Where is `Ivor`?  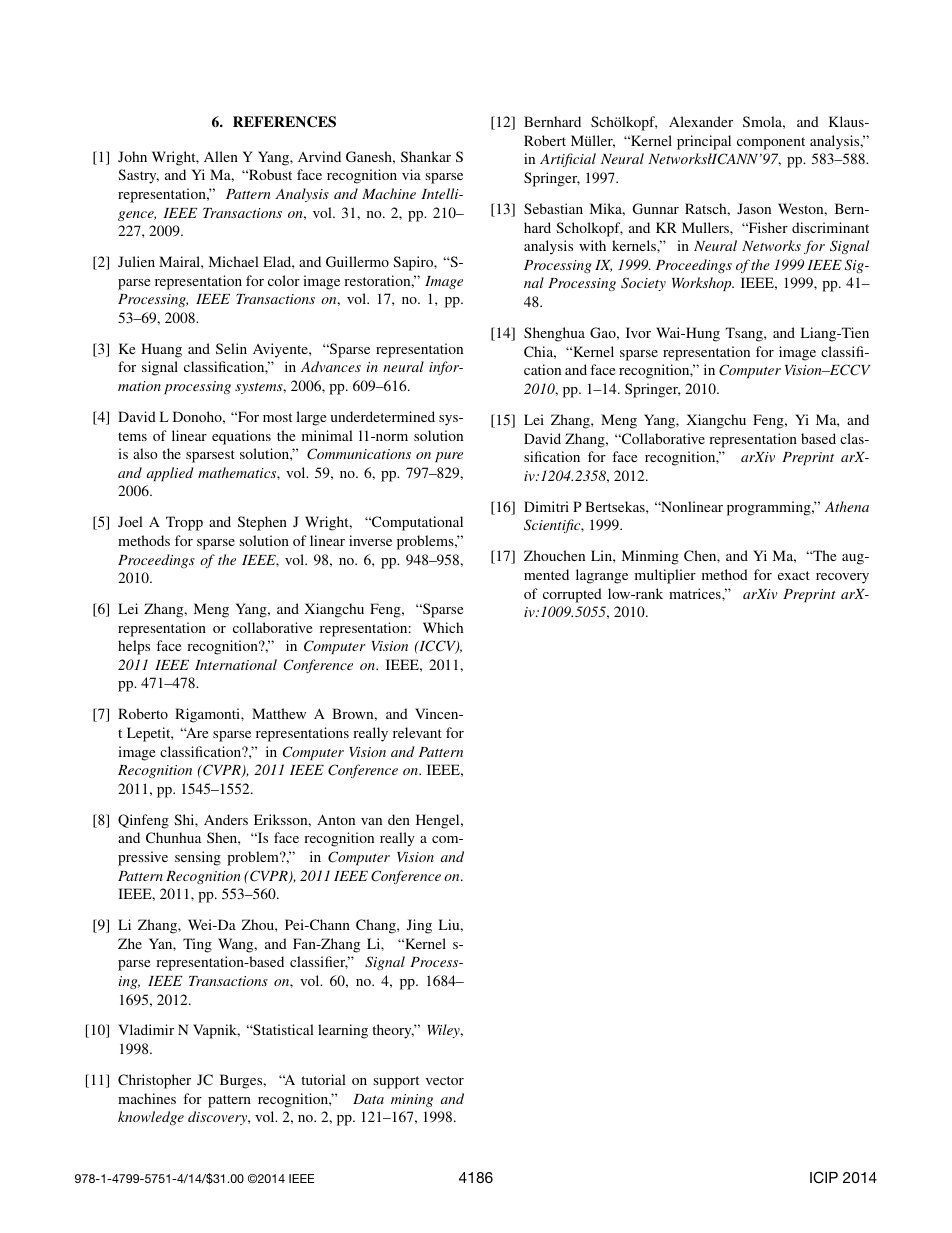
Ivor is located at coordinates (638, 332).
